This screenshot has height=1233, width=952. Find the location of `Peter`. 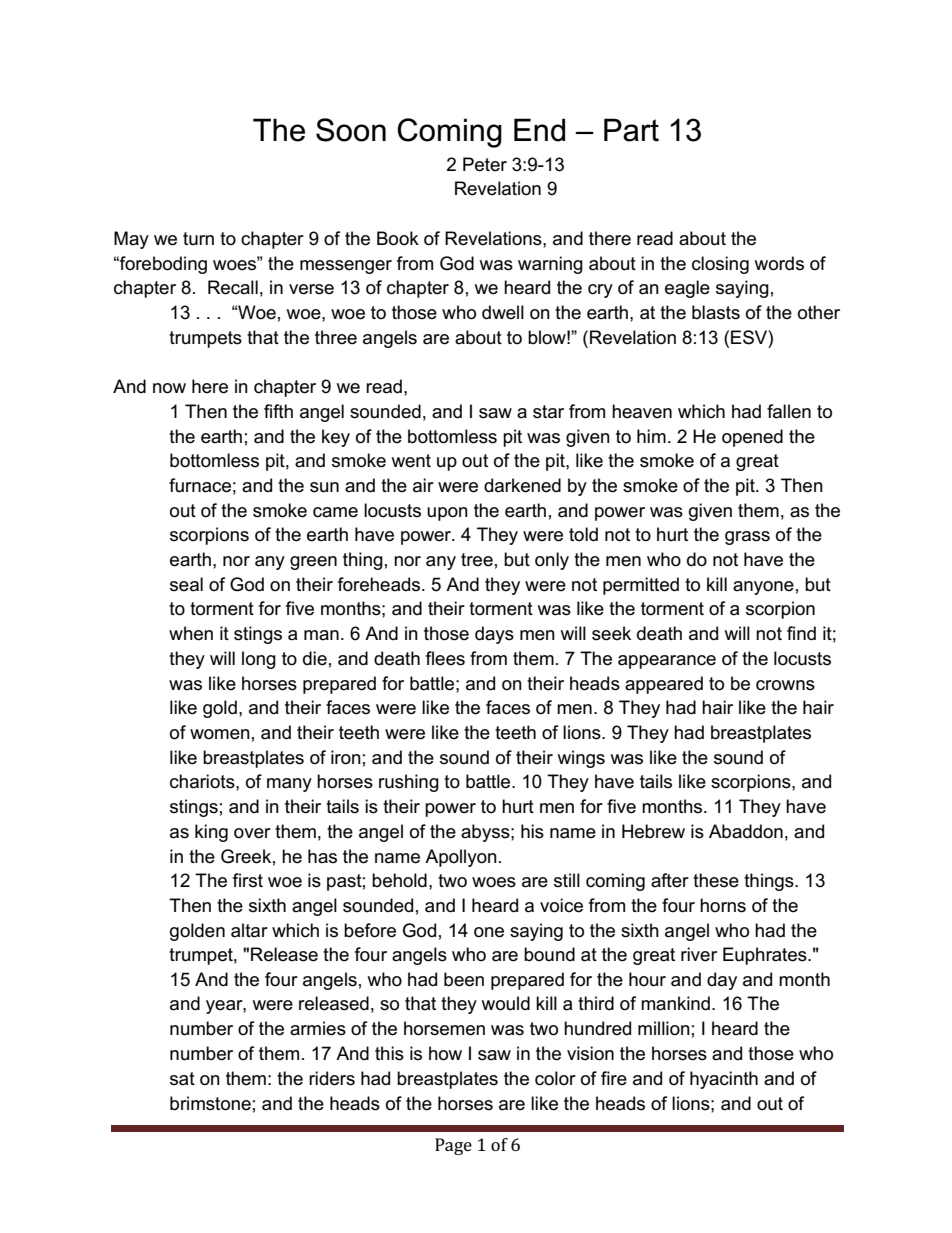

Peter is located at coordinates (485, 164).
